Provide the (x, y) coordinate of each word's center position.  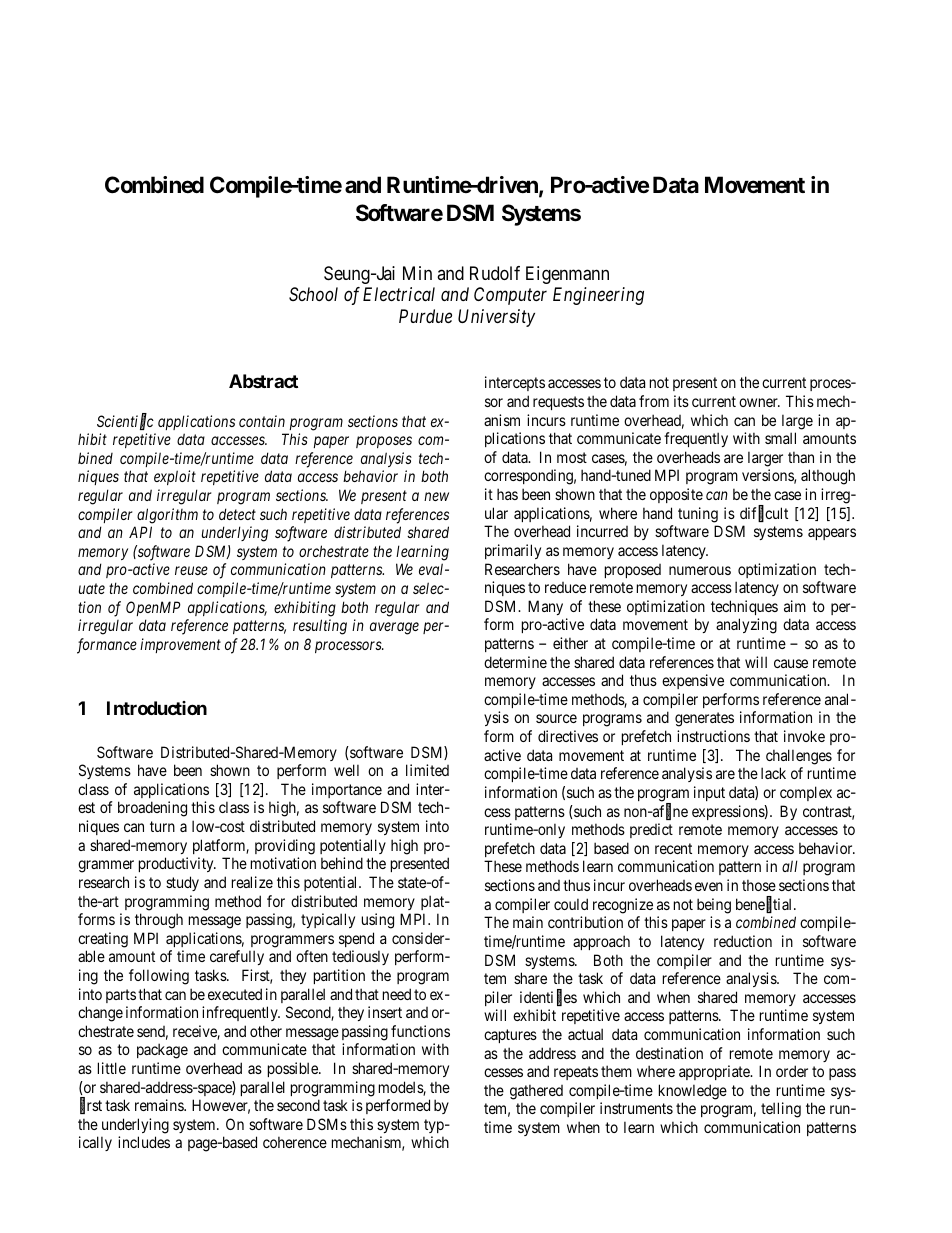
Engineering (598, 296)
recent (673, 848)
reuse (191, 571)
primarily (513, 551)
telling (781, 1110)
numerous (700, 570)
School (313, 294)
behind (342, 863)
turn (162, 826)
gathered (536, 1092)
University (496, 318)
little (112, 1068)
